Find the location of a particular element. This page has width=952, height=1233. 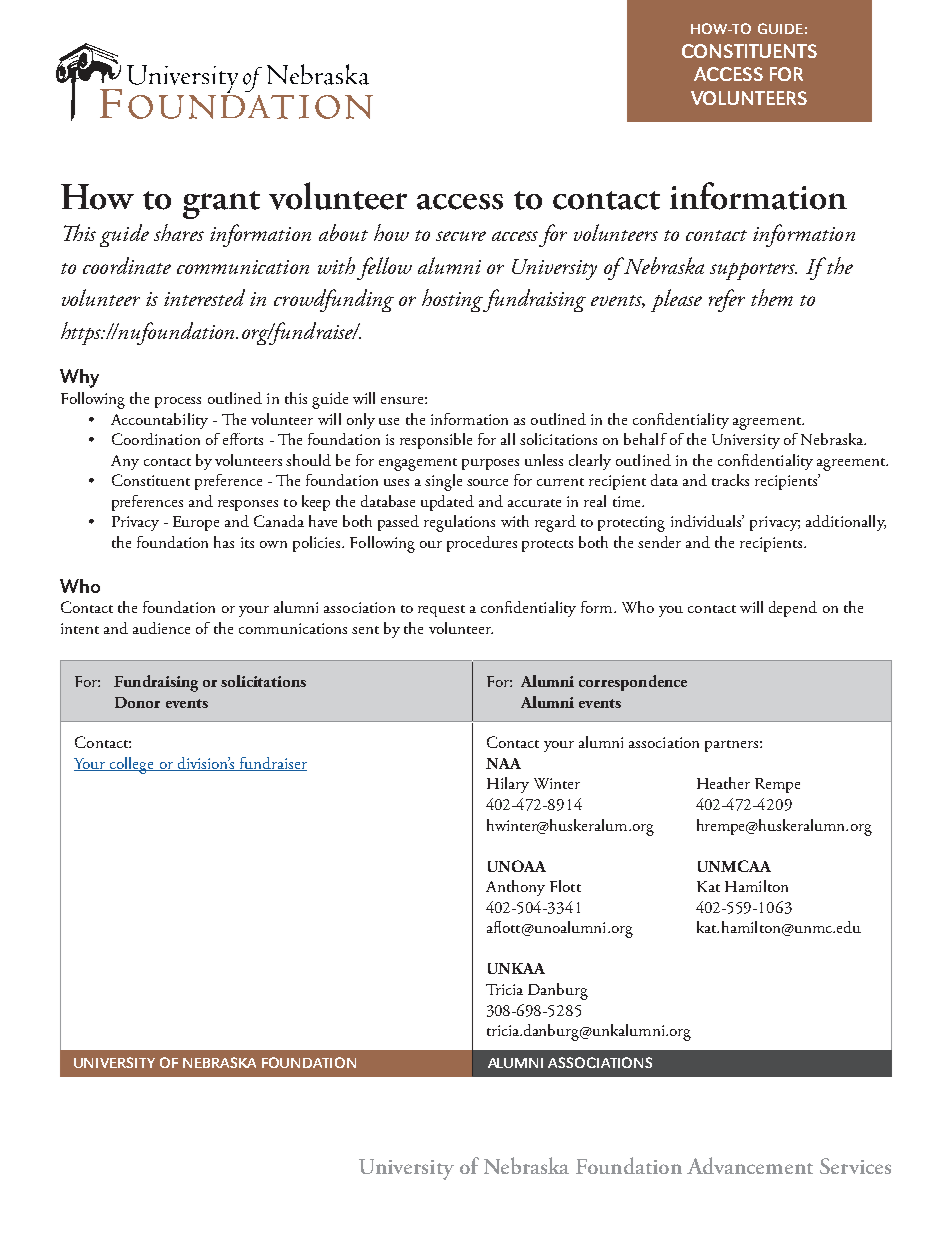

shares is located at coordinates (179, 232).
